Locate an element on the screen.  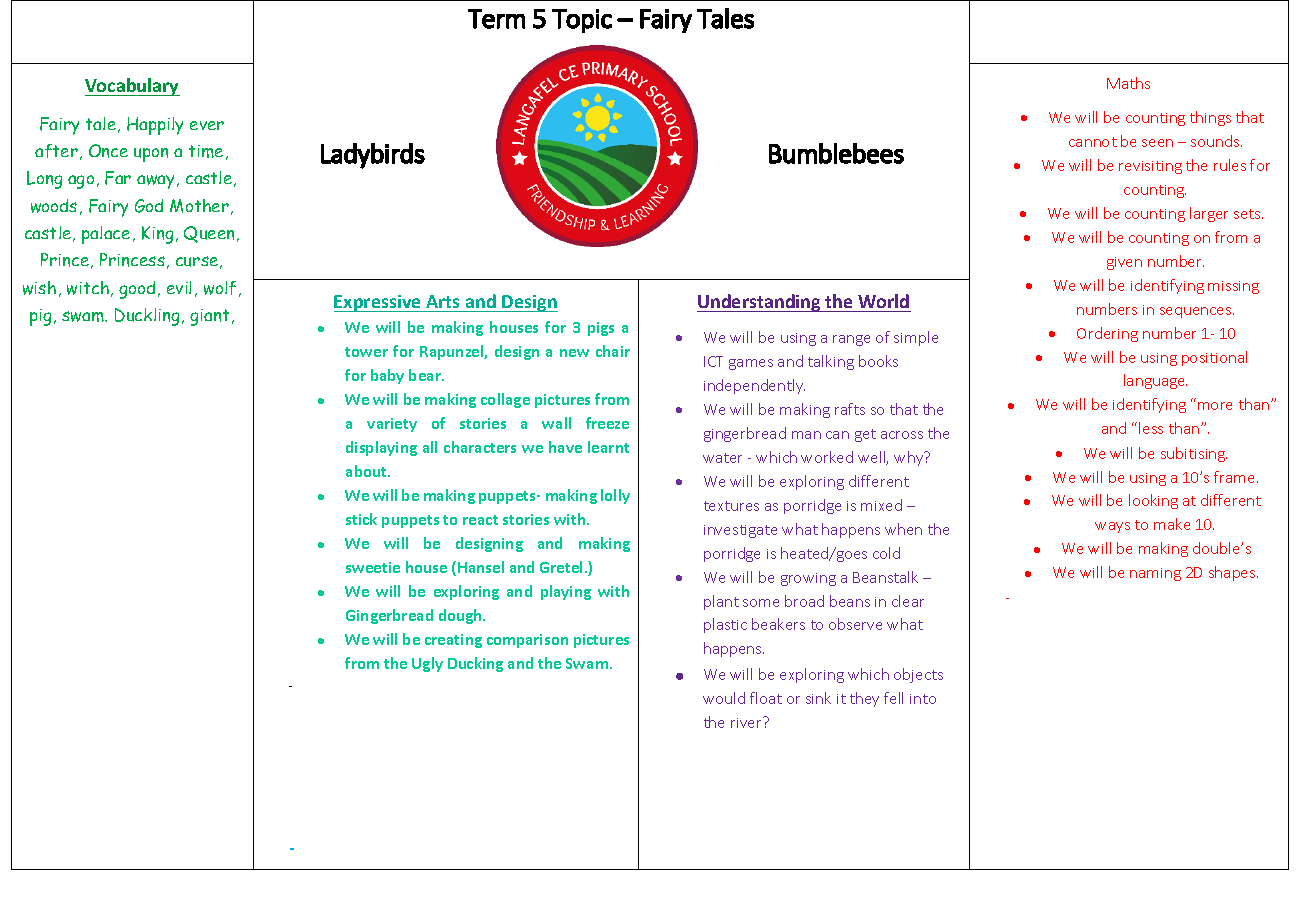
would is located at coordinates (724, 698).
